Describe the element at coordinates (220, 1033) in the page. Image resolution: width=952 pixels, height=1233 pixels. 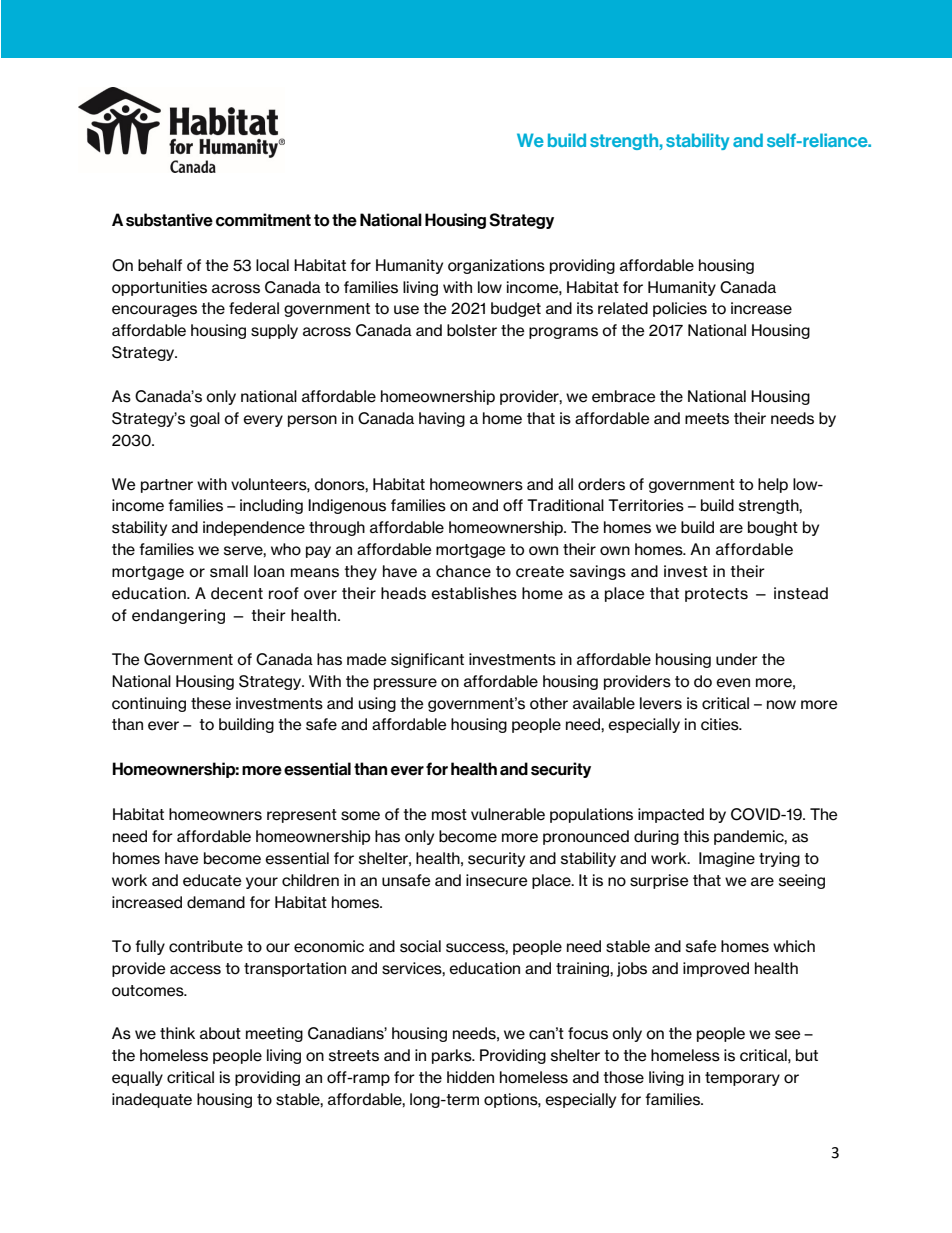
I see `about` at that location.
